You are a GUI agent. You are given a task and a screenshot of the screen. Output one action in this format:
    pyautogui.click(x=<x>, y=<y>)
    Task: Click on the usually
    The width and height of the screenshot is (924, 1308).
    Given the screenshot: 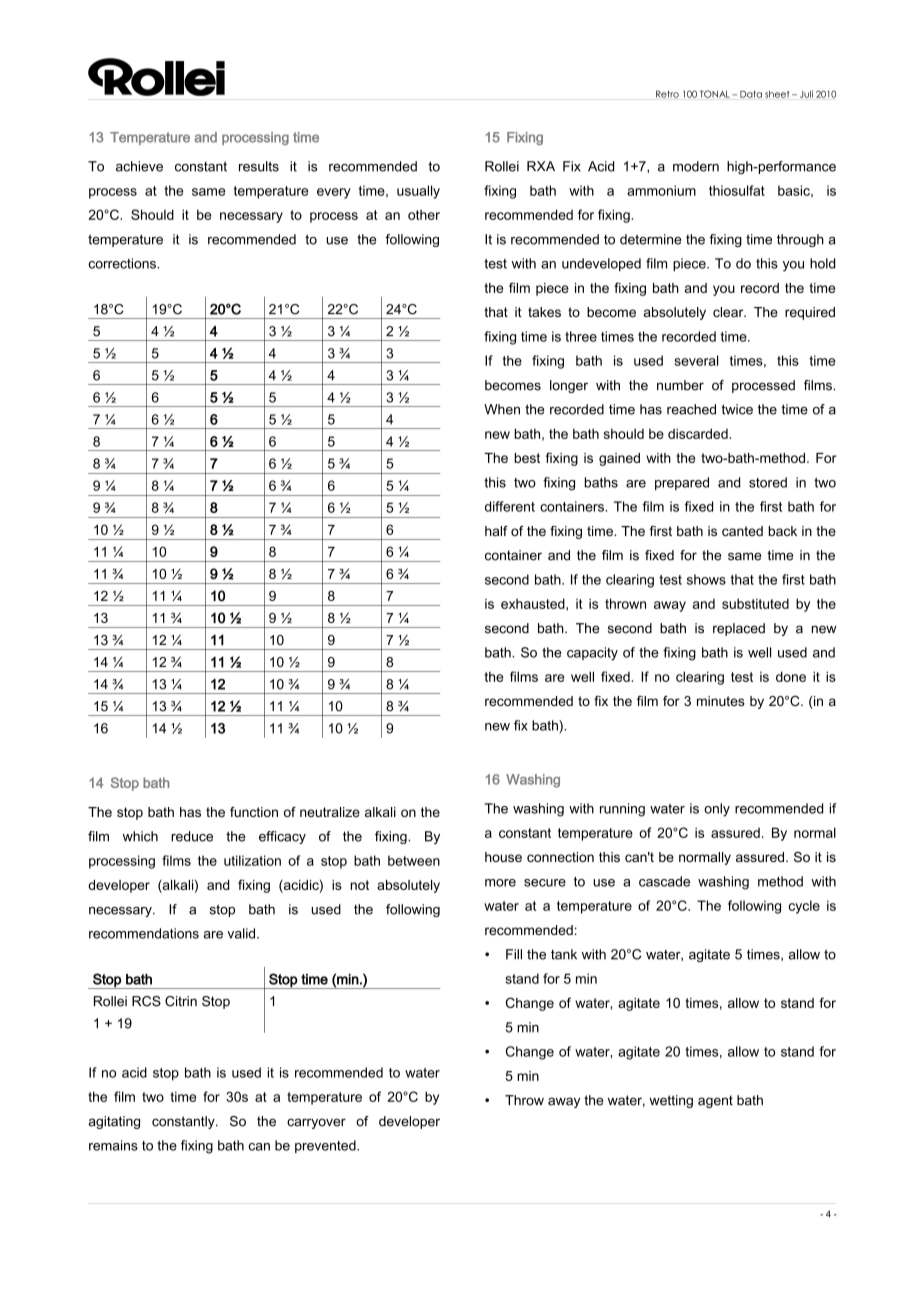 What is the action you would take?
    pyautogui.click(x=418, y=192)
